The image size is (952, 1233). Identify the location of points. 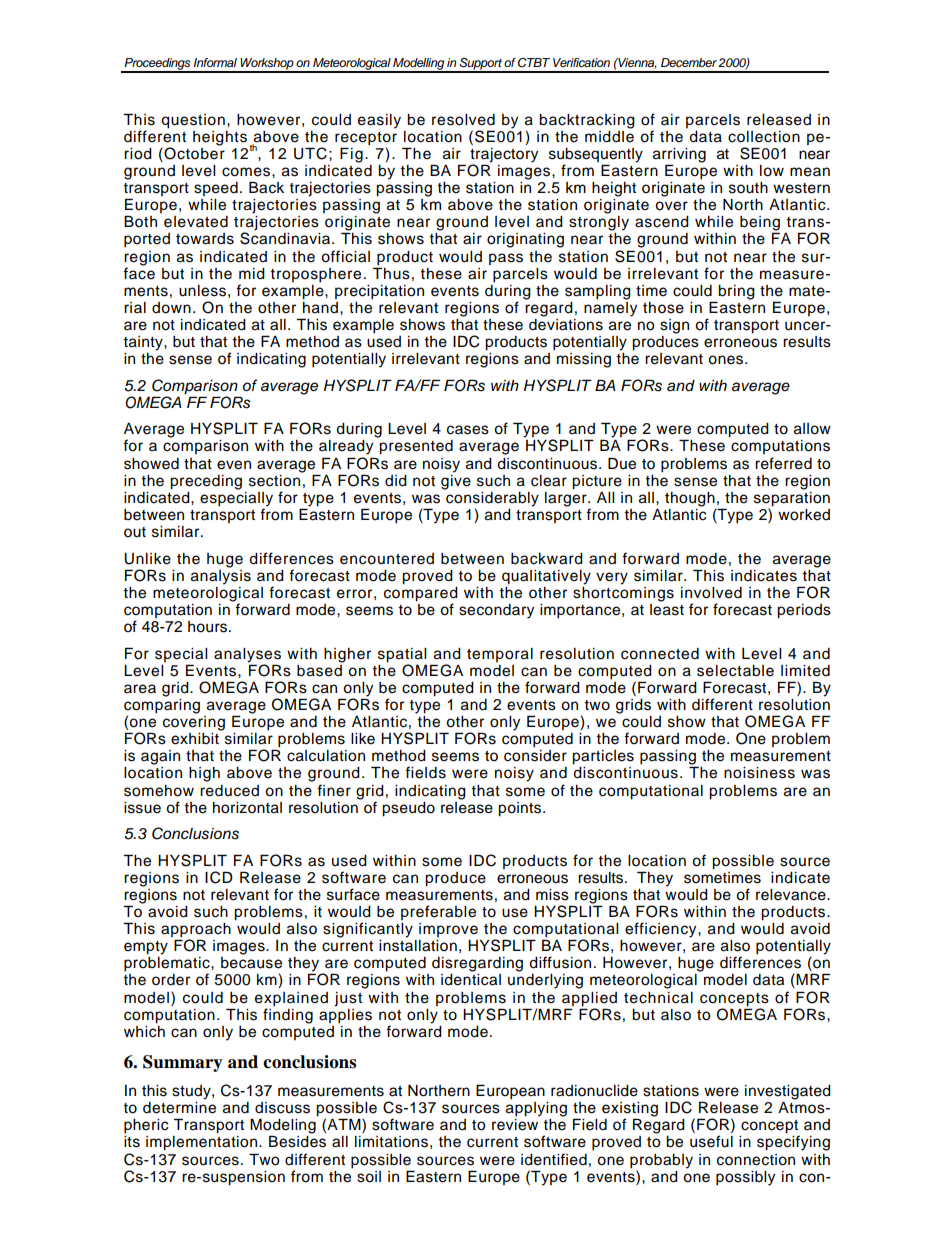
(521, 809).
